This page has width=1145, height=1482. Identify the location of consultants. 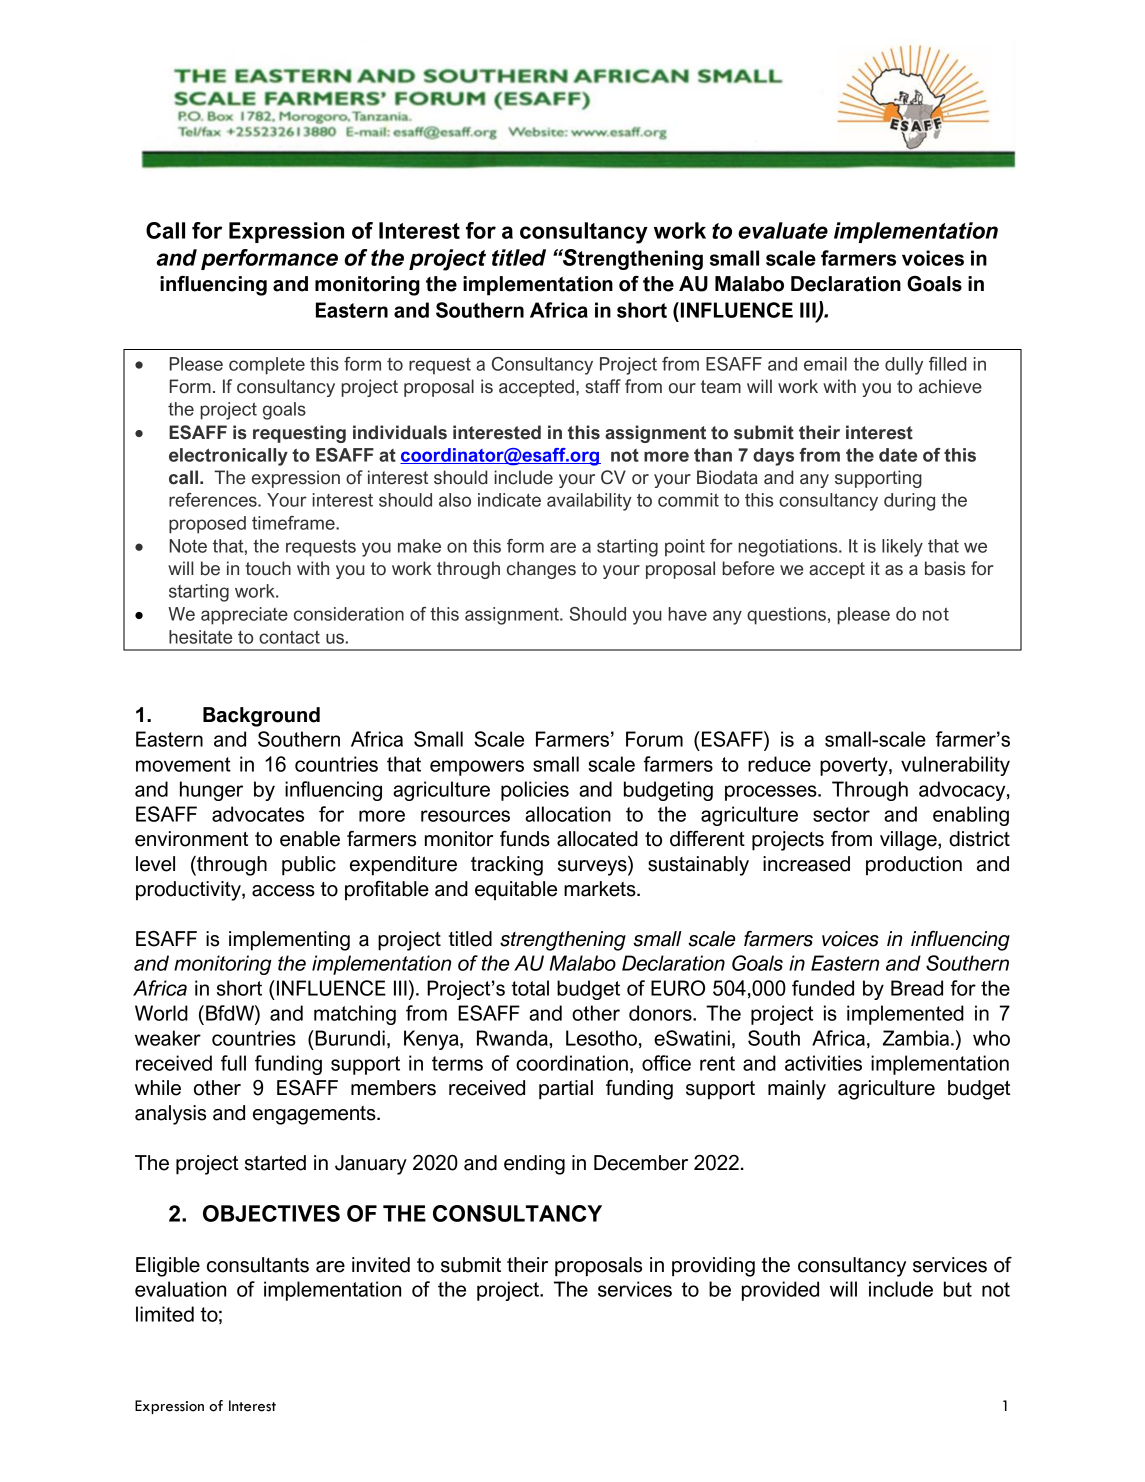
(258, 1265).
